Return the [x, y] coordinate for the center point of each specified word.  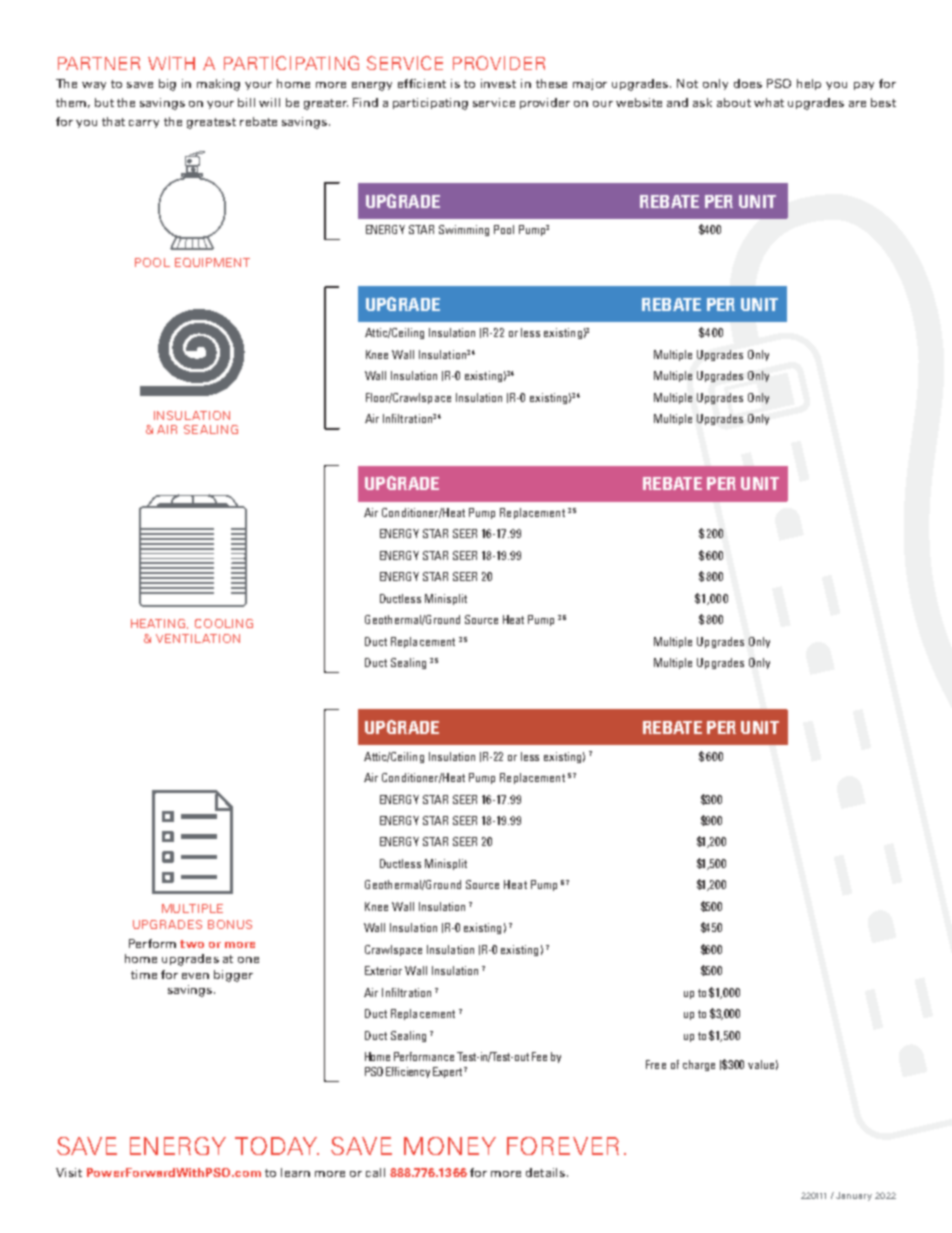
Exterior [383, 970]
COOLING [224, 623]
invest [498, 83]
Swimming [464, 230]
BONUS [230, 924]
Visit [69, 1172]
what [769, 102]
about [734, 102]
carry [144, 124]
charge [699, 1065]
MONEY [450, 1146]
